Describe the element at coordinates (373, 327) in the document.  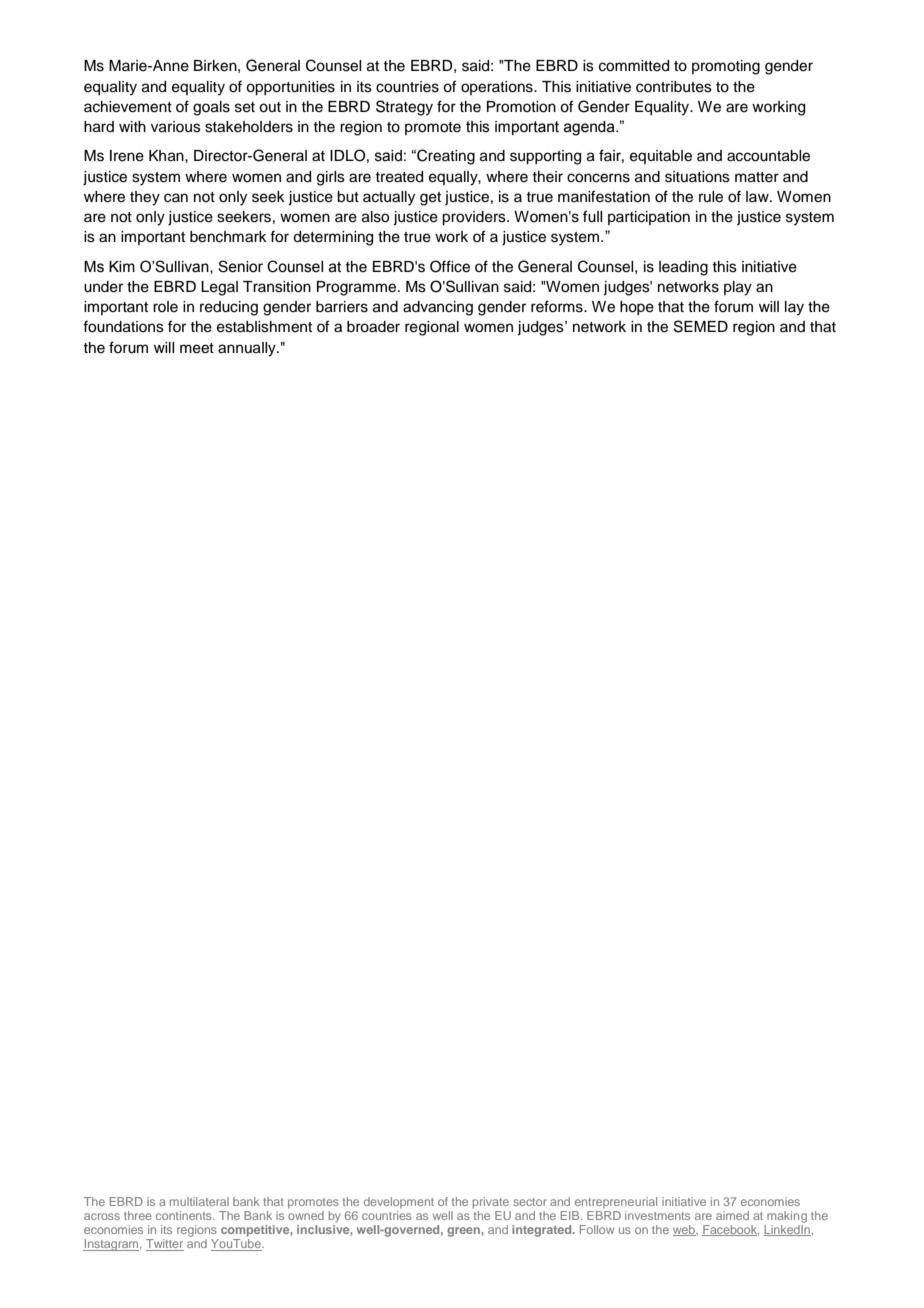
I see `broader` at that location.
